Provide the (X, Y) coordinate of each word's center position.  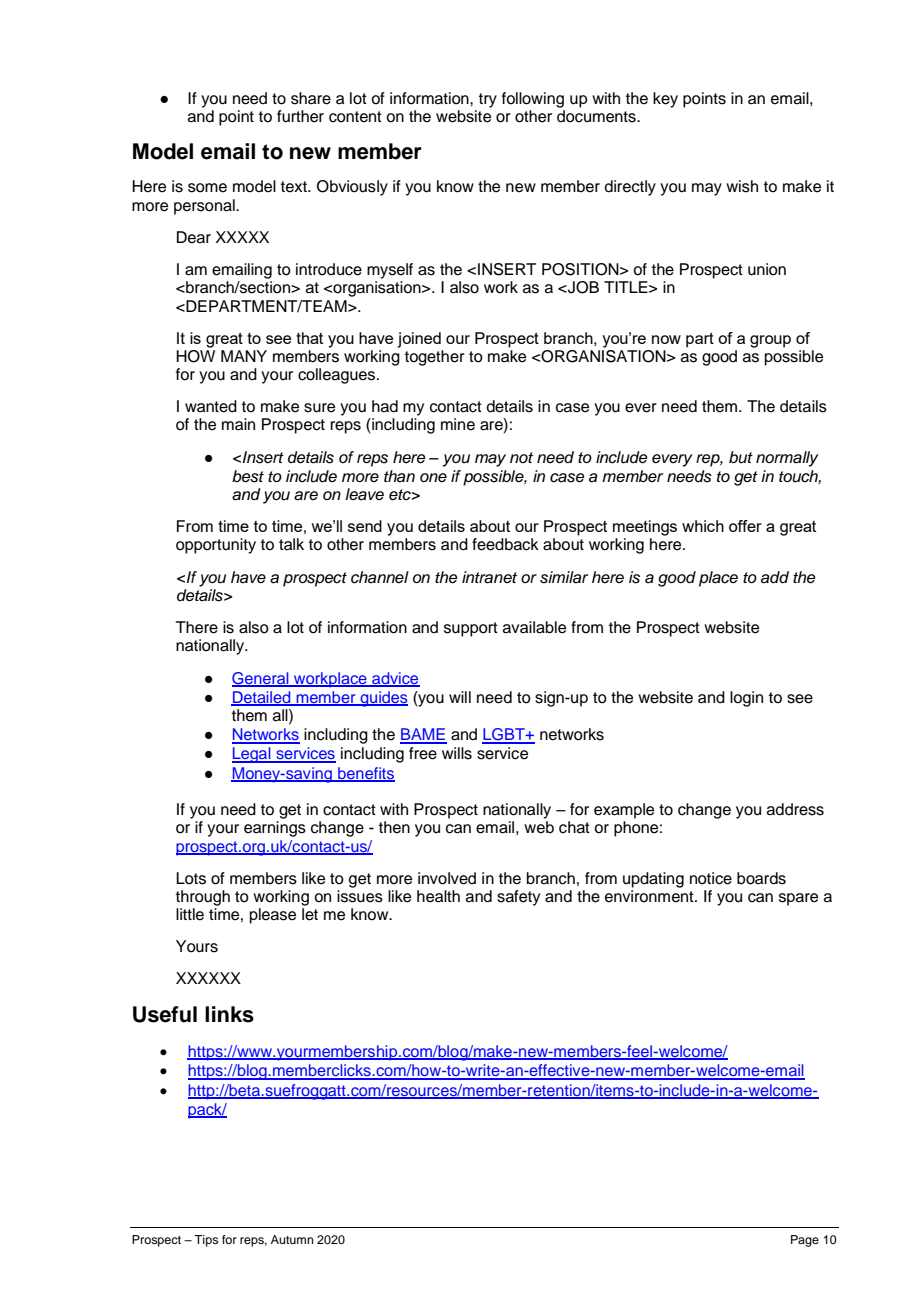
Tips (206, 1241)
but (741, 457)
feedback (505, 544)
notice (711, 878)
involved (447, 878)
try (488, 100)
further (300, 116)
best (248, 476)
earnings (275, 829)
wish (742, 186)
